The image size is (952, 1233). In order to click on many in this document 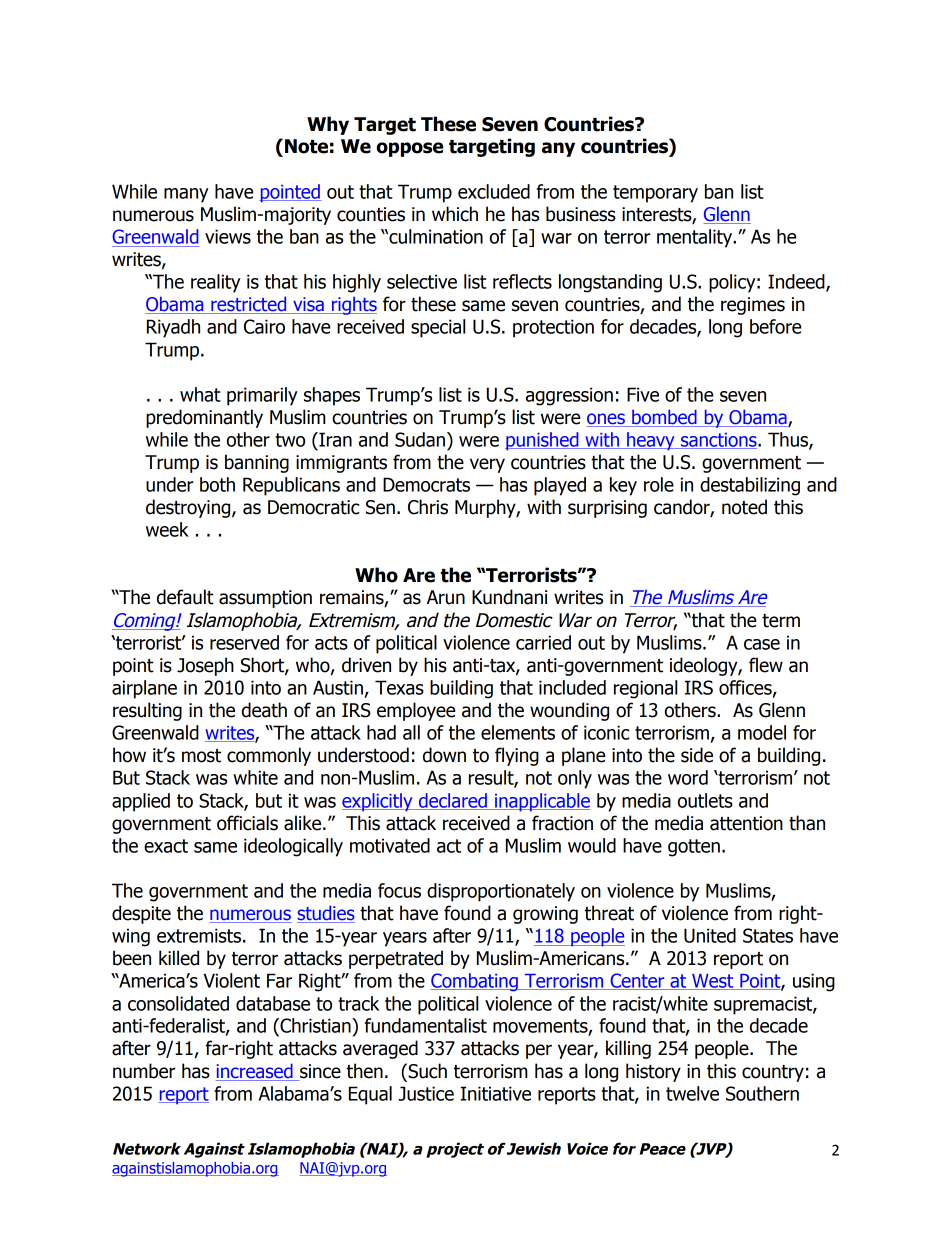, I will do `click(186, 195)`.
